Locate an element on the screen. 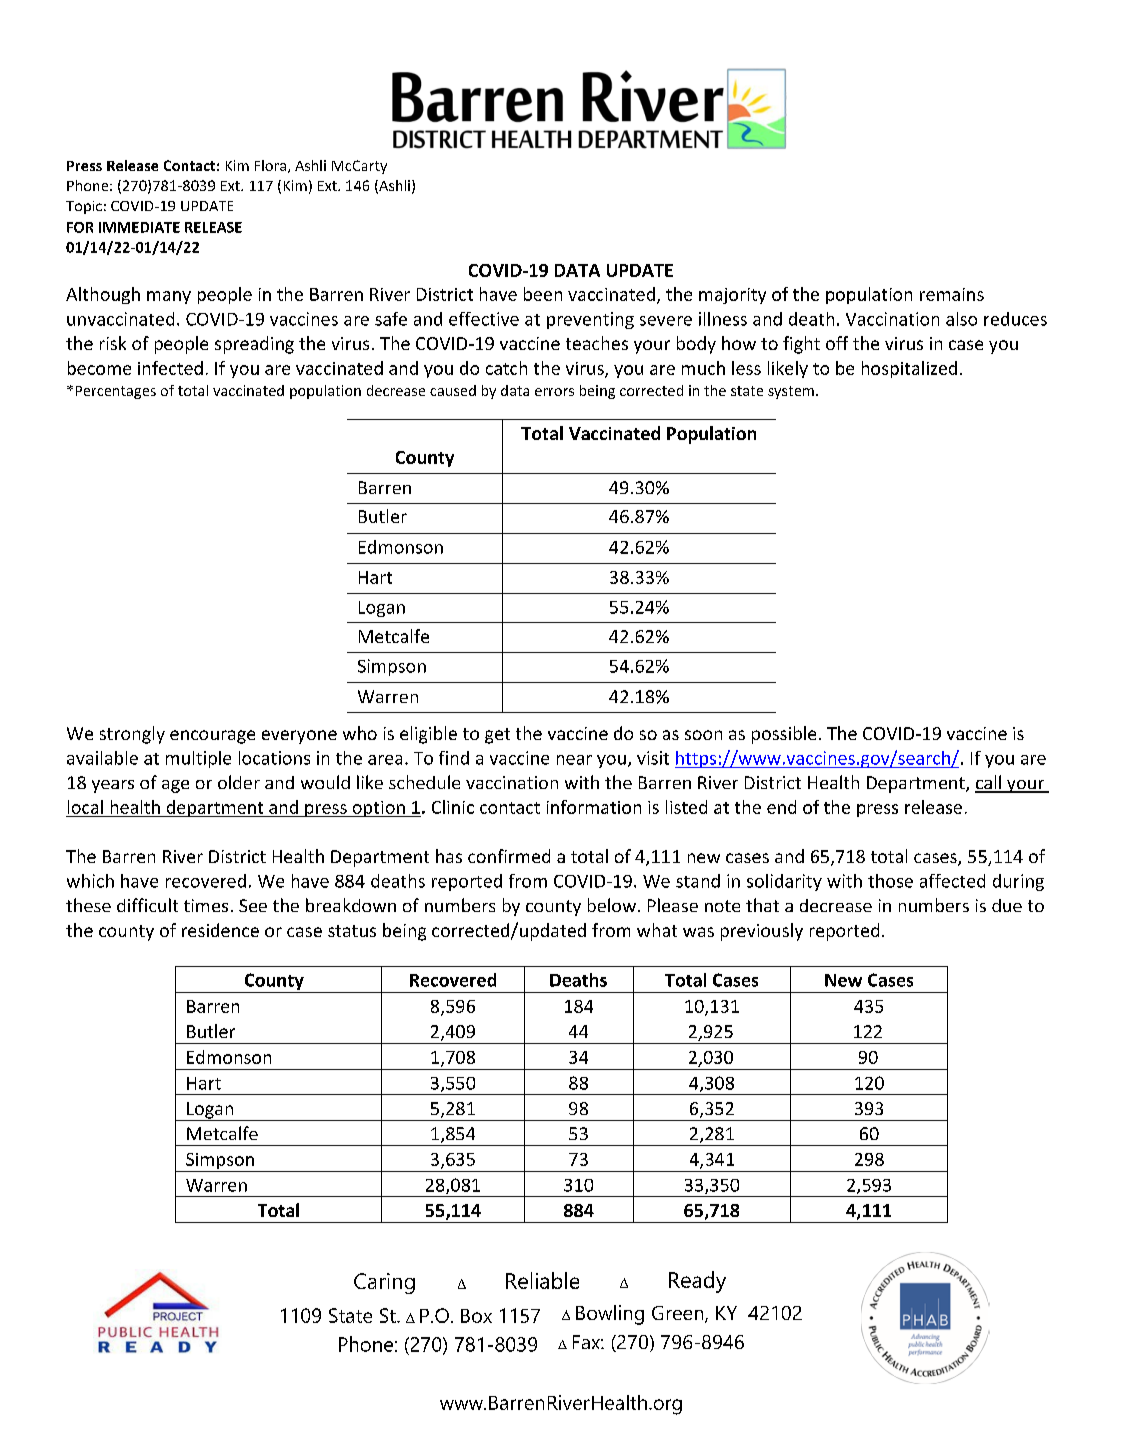  call is located at coordinates (989, 783).
